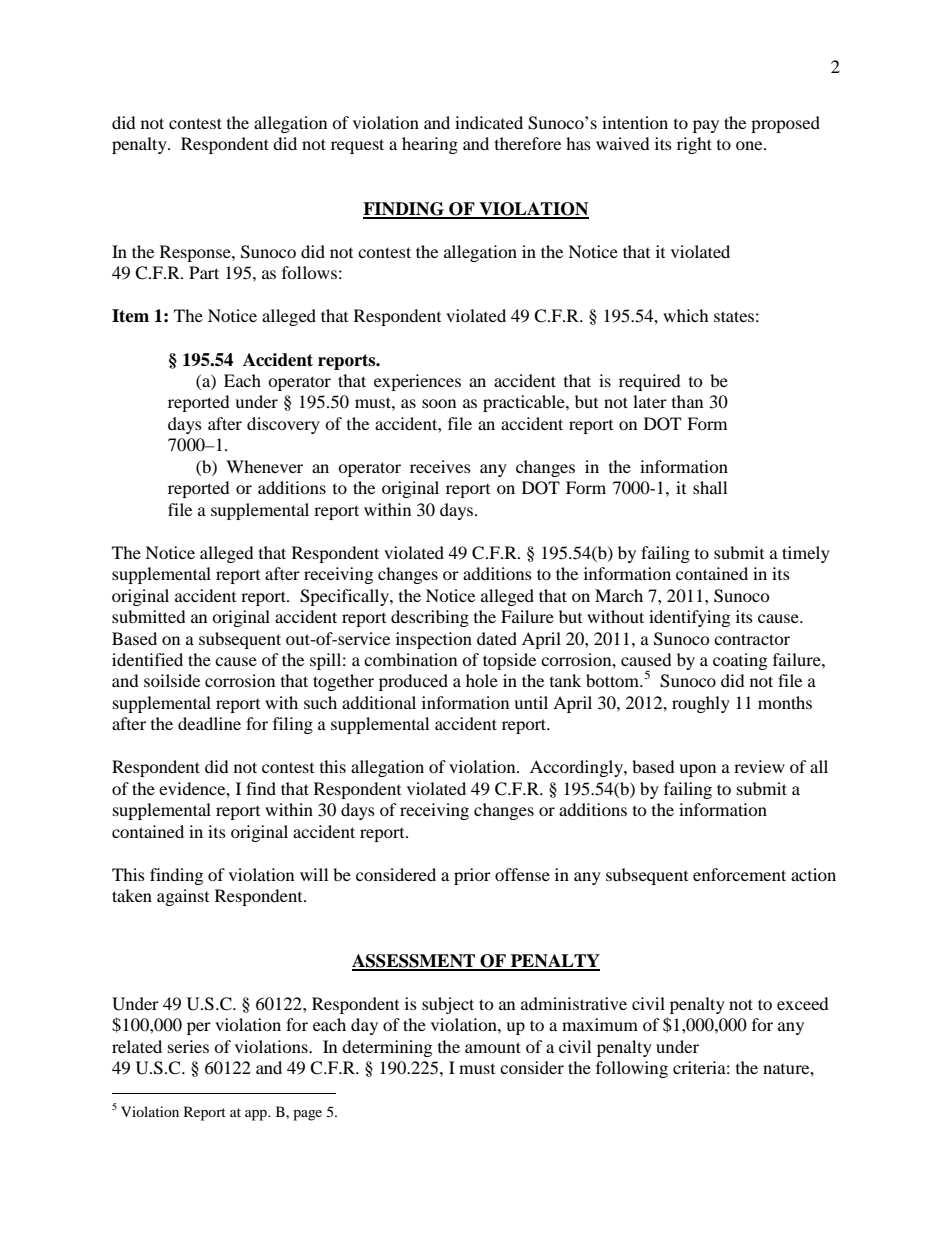 The width and height of the document is (952, 1233). Describe the element at coordinates (750, 145) in the document. I see `one` at that location.
